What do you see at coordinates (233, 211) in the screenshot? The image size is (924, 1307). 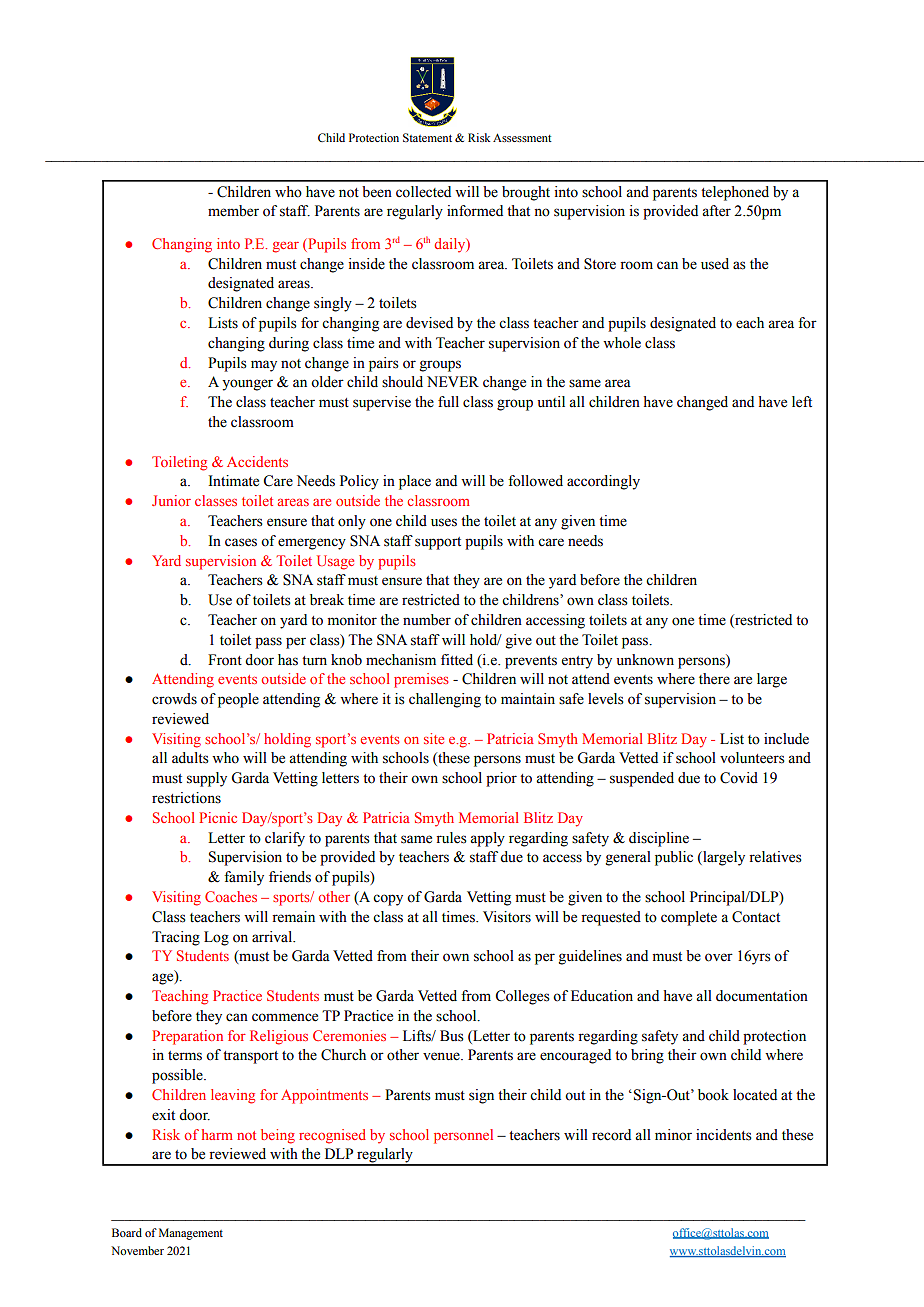 I see `member` at bounding box center [233, 211].
